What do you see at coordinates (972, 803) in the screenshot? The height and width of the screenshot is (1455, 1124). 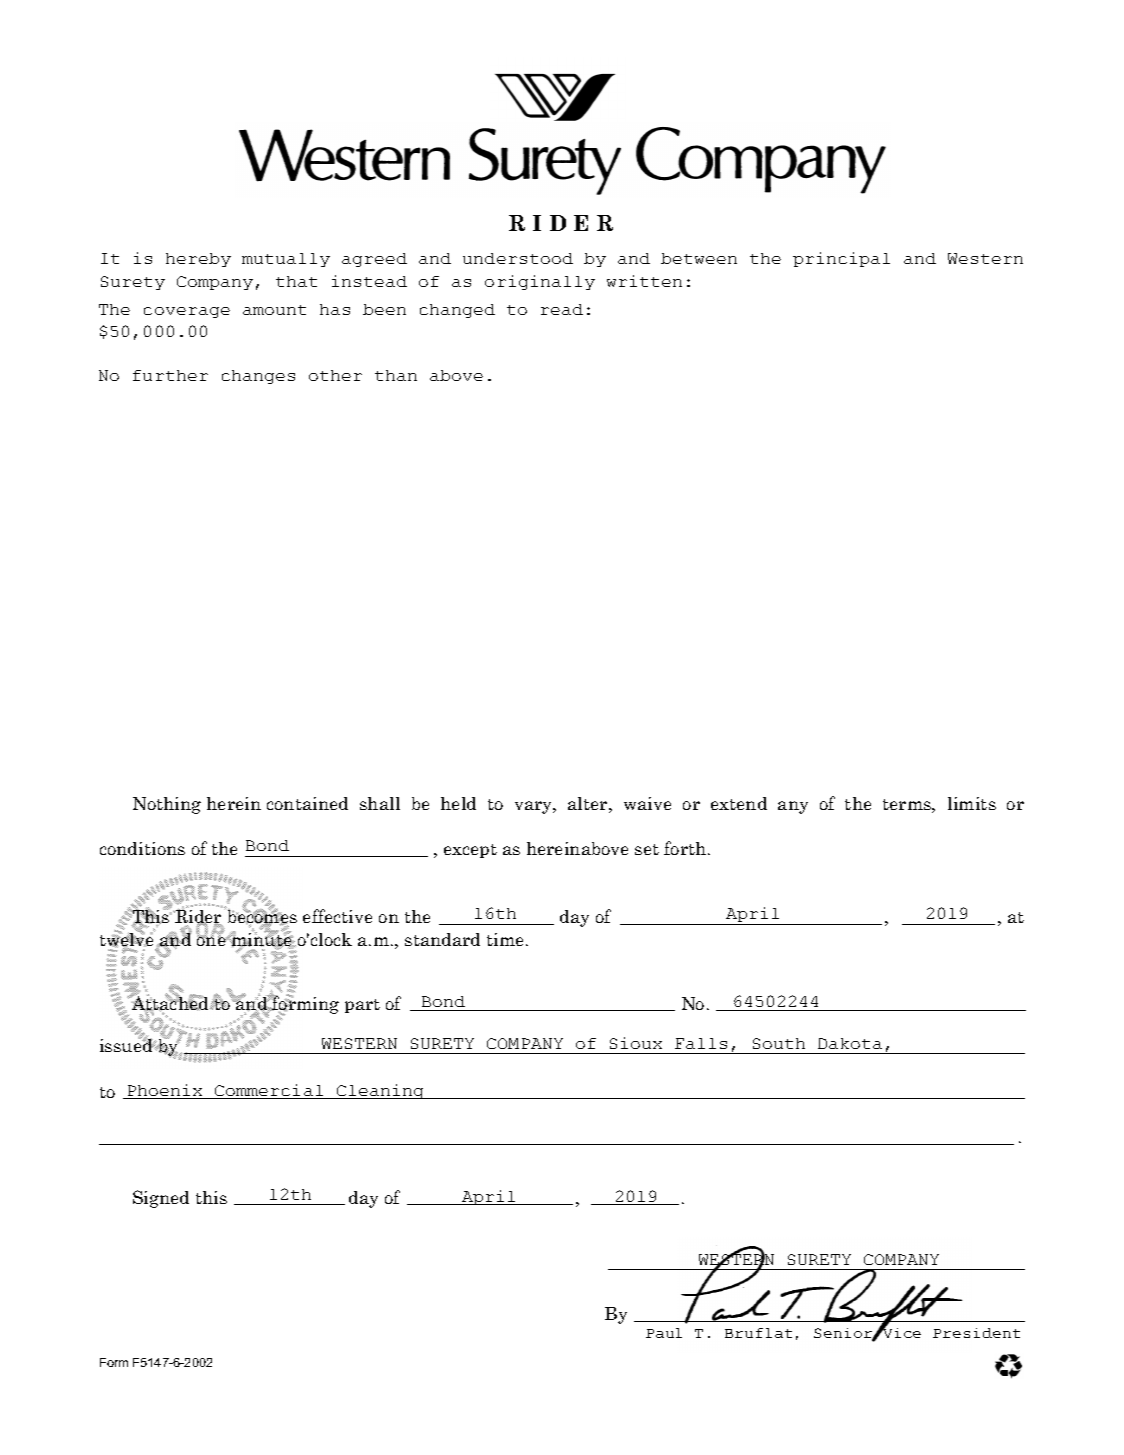 I see `limits` at bounding box center [972, 803].
